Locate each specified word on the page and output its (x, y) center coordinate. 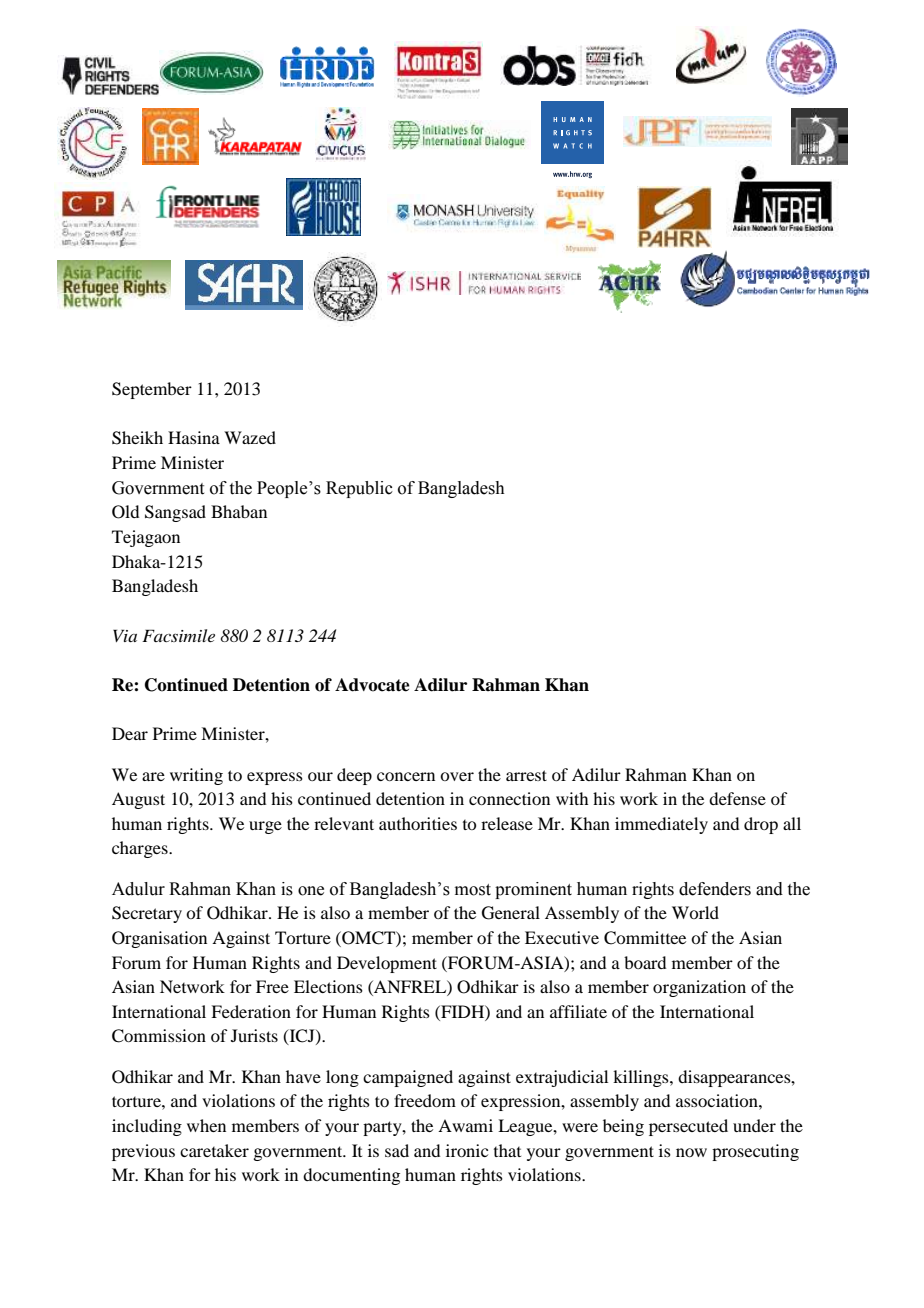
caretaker (214, 1150)
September (152, 390)
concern (406, 776)
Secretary (147, 914)
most (473, 890)
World (695, 912)
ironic (467, 1150)
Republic (359, 489)
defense (737, 798)
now (691, 1152)
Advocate (372, 685)
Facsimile (178, 635)
